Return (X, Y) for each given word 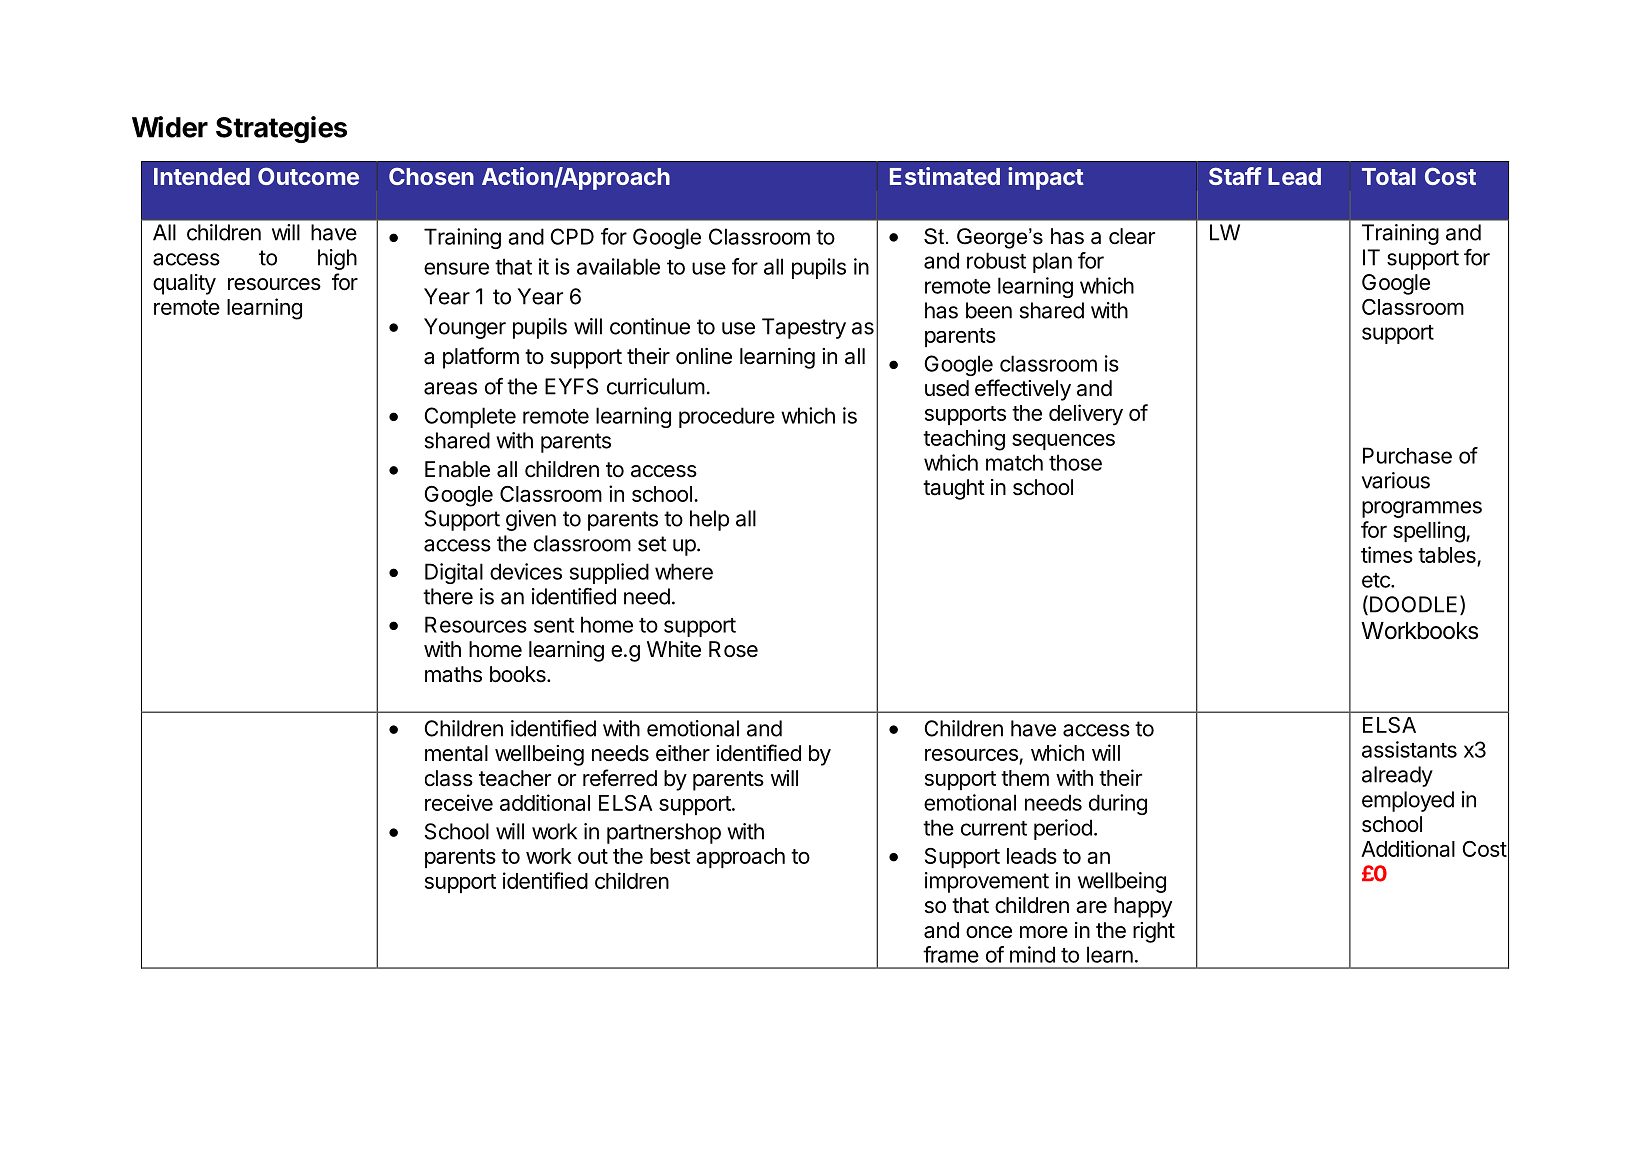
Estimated (945, 176)
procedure (727, 417)
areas (450, 388)
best (670, 856)
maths (453, 674)
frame (951, 954)
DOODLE (1413, 604)
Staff (1235, 176)
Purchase (1407, 455)
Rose (733, 649)
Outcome (308, 176)
